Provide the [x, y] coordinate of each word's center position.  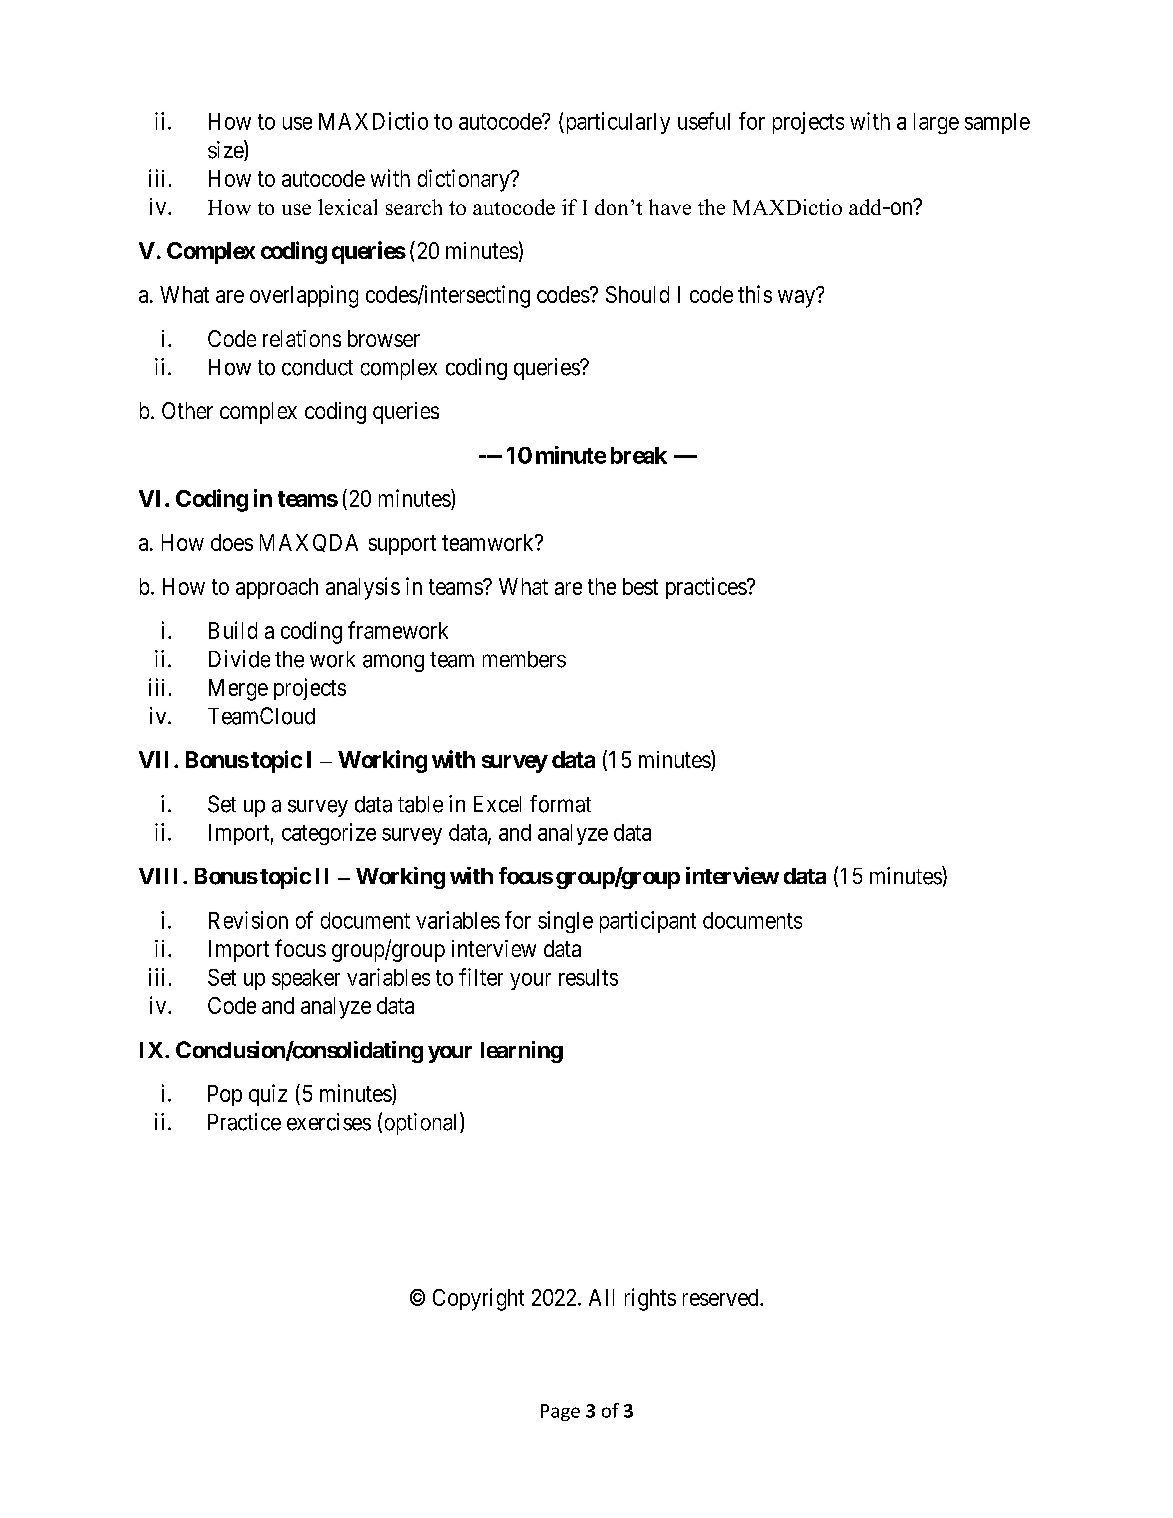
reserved [722, 1297]
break [639, 455]
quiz [268, 1095]
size [226, 150]
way [796, 299]
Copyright [478, 1299]
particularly [616, 123]
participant [648, 922]
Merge [238, 690]
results [588, 977]
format [560, 804]
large [936, 123]
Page [560, 1412]
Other [187, 410]
